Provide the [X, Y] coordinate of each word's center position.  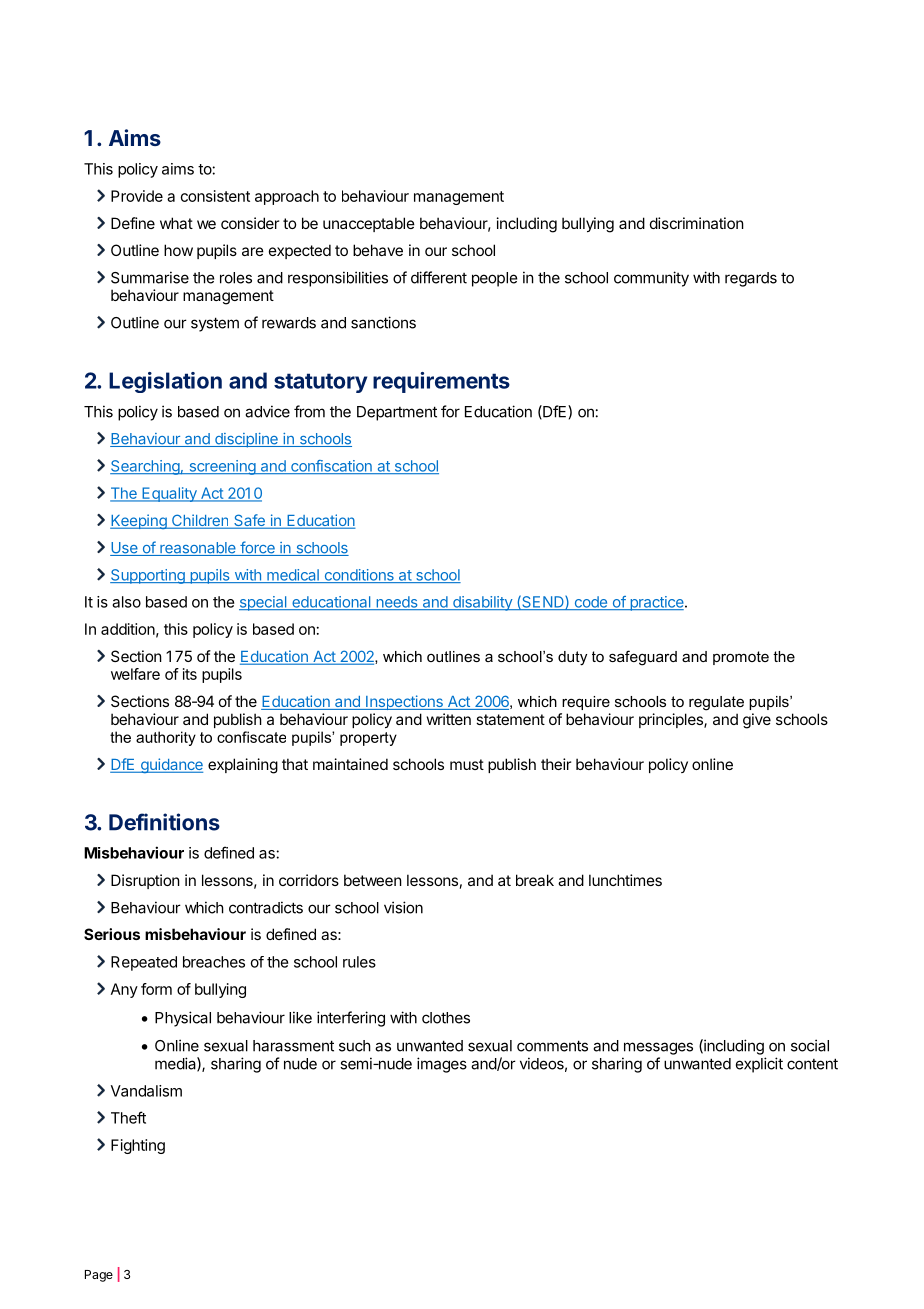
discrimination [697, 223]
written [449, 719]
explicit [759, 1065]
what [176, 223]
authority [166, 738]
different [439, 277]
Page [99, 1276]
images [442, 1065]
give [757, 721]
